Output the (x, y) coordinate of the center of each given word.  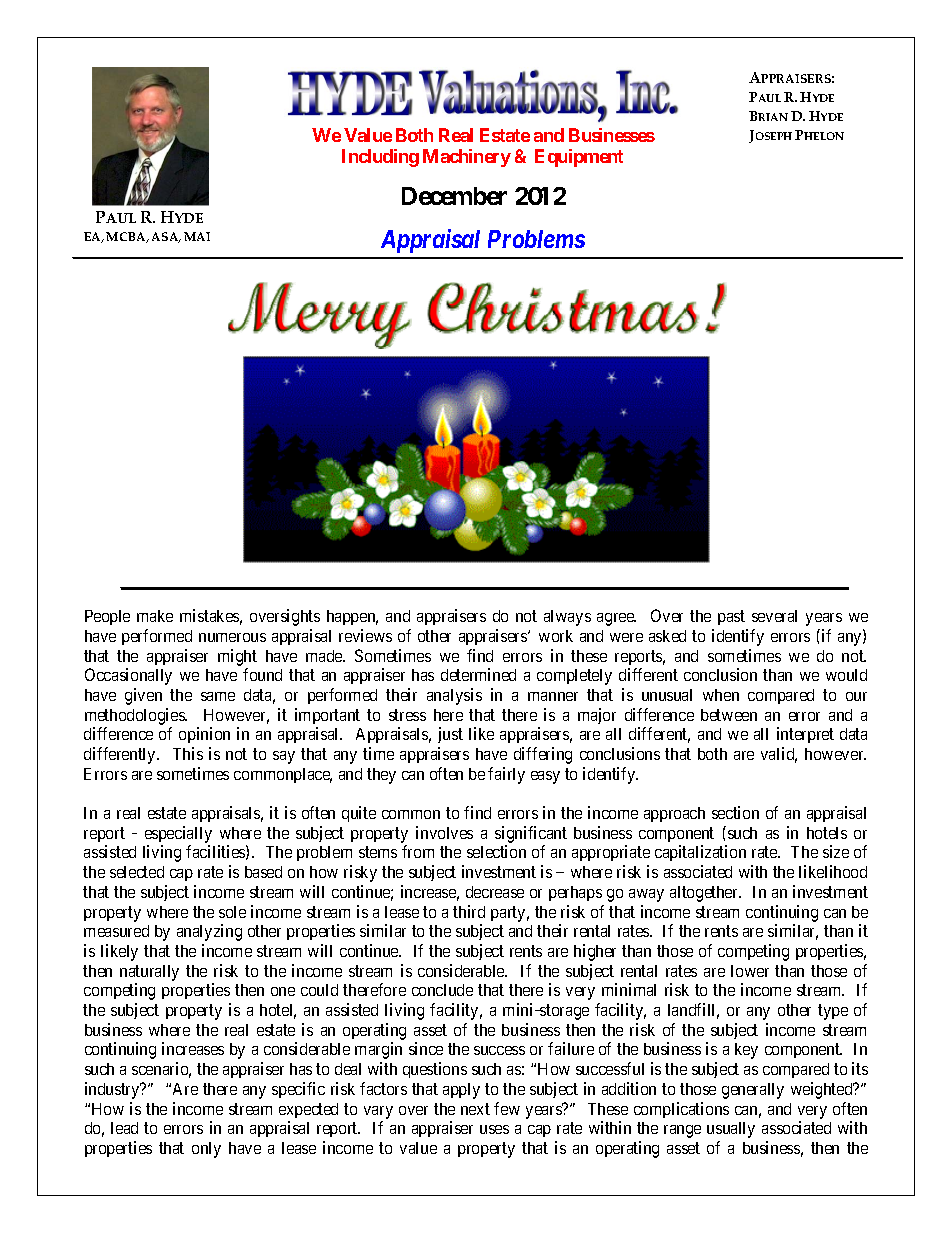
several (774, 616)
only (206, 1150)
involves (444, 832)
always (567, 618)
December (454, 196)
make (155, 616)
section (735, 812)
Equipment (579, 158)
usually (731, 1130)
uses (494, 1129)
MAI (197, 236)
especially (178, 834)
